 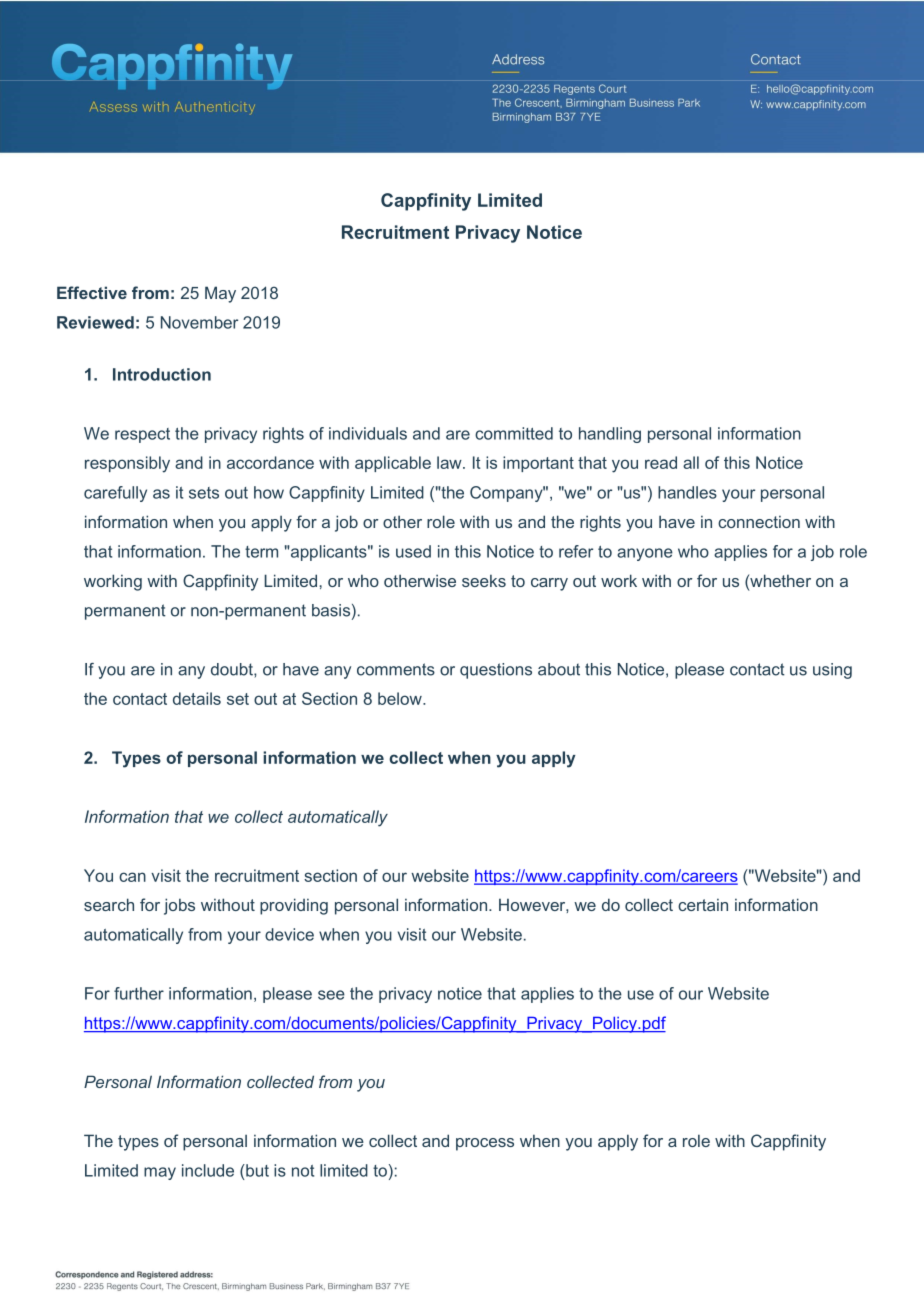 I want to click on process, so click(x=485, y=1144).
